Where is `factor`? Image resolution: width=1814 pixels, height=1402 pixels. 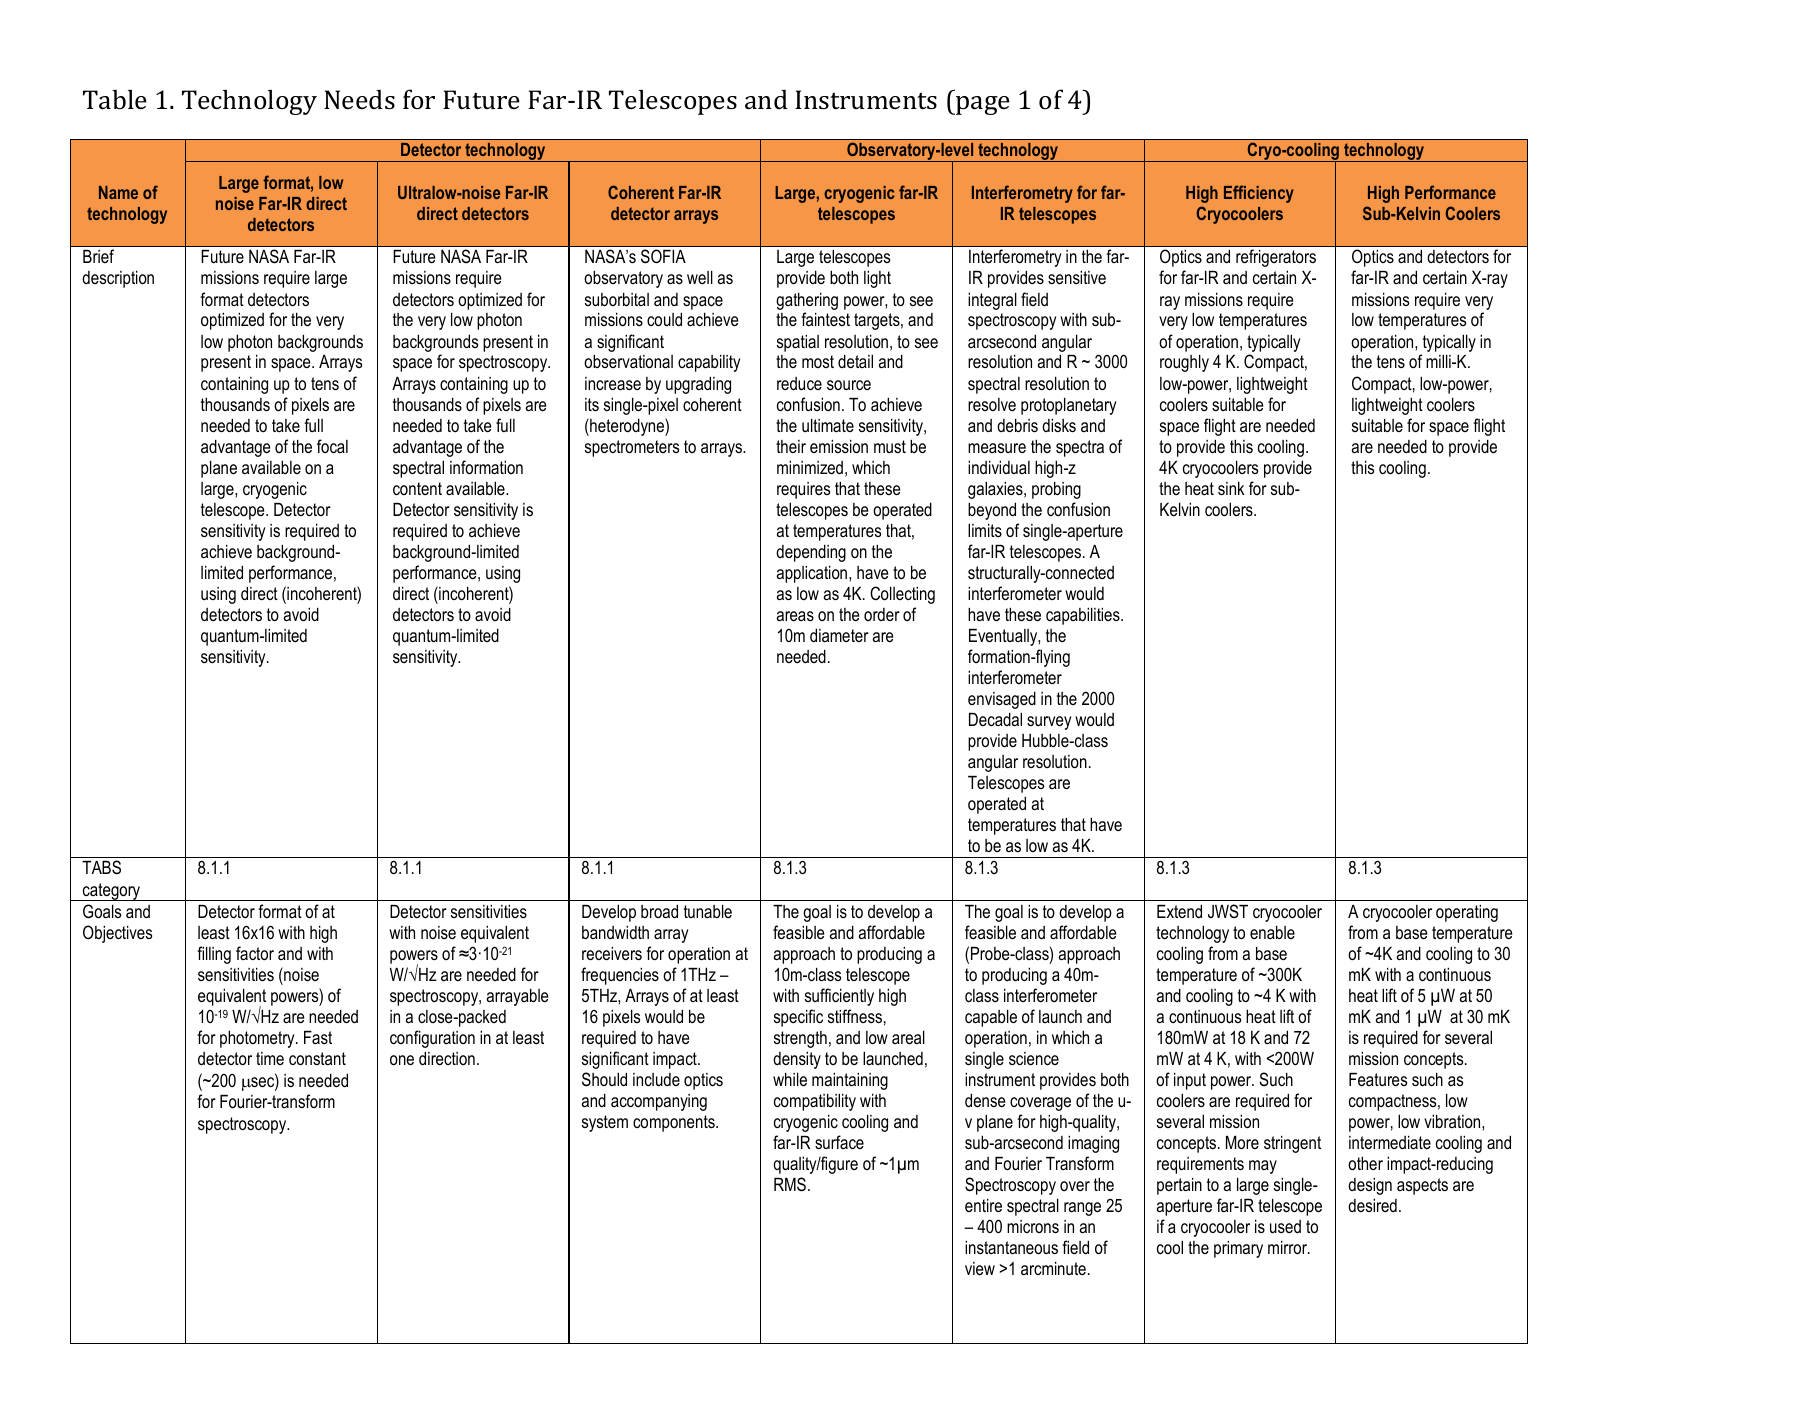 factor is located at coordinates (255, 953).
